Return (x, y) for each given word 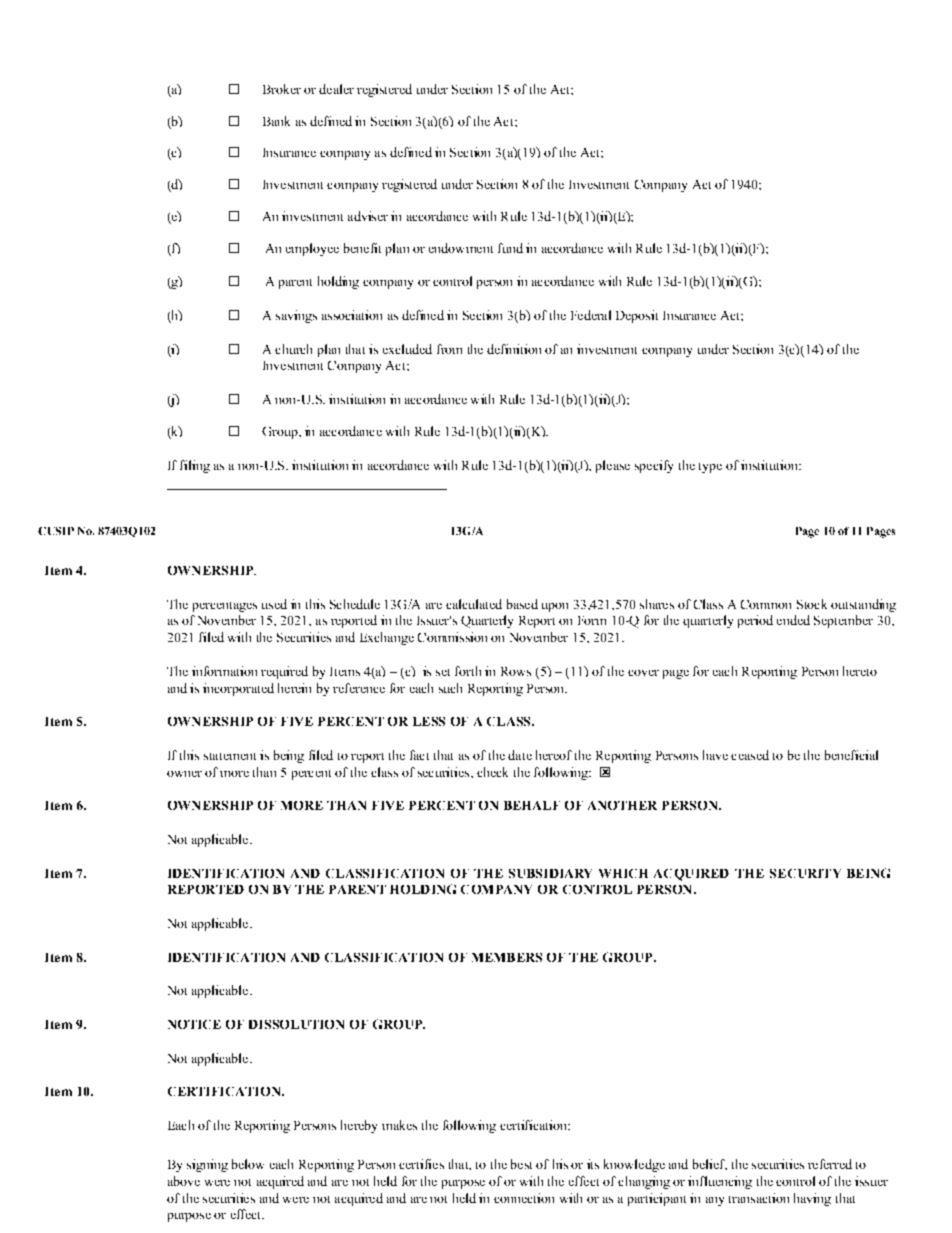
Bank (276, 121)
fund (510, 248)
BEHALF (532, 805)
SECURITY (805, 873)
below (248, 1164)
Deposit (637, 316)
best (521, 1164)
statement (230, 756)
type (710, 468)
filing (195, 466)
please (613, 466)
